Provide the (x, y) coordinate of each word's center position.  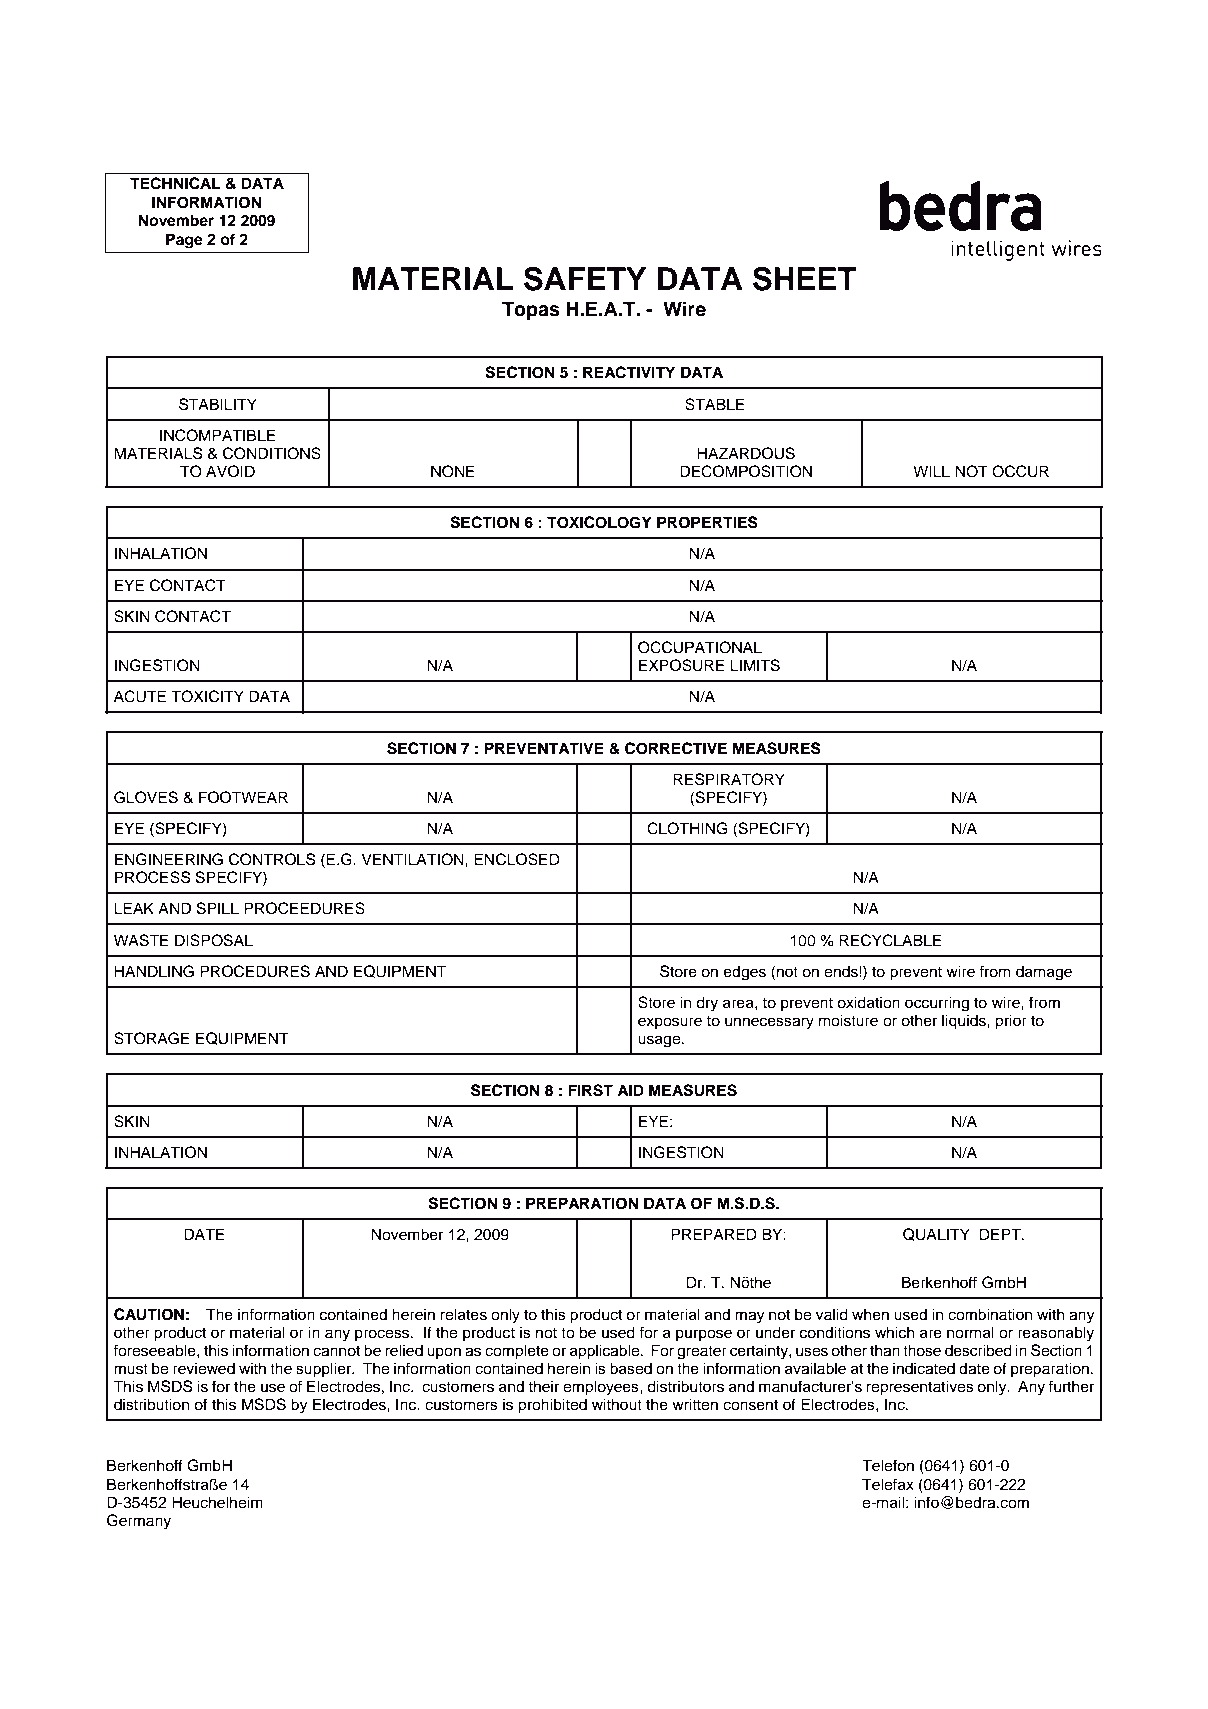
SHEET (805, 278)
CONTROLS (272, 859)
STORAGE (152, 1038)
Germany (139, 1522)
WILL (931, 471)
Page (184, 241)
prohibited (552, 1406)
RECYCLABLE (890, 940)
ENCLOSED (517, 859)
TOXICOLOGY (599, 522)
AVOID (230, 471)
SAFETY (585, 278)
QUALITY (936, 1234)
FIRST (590, 1090)
